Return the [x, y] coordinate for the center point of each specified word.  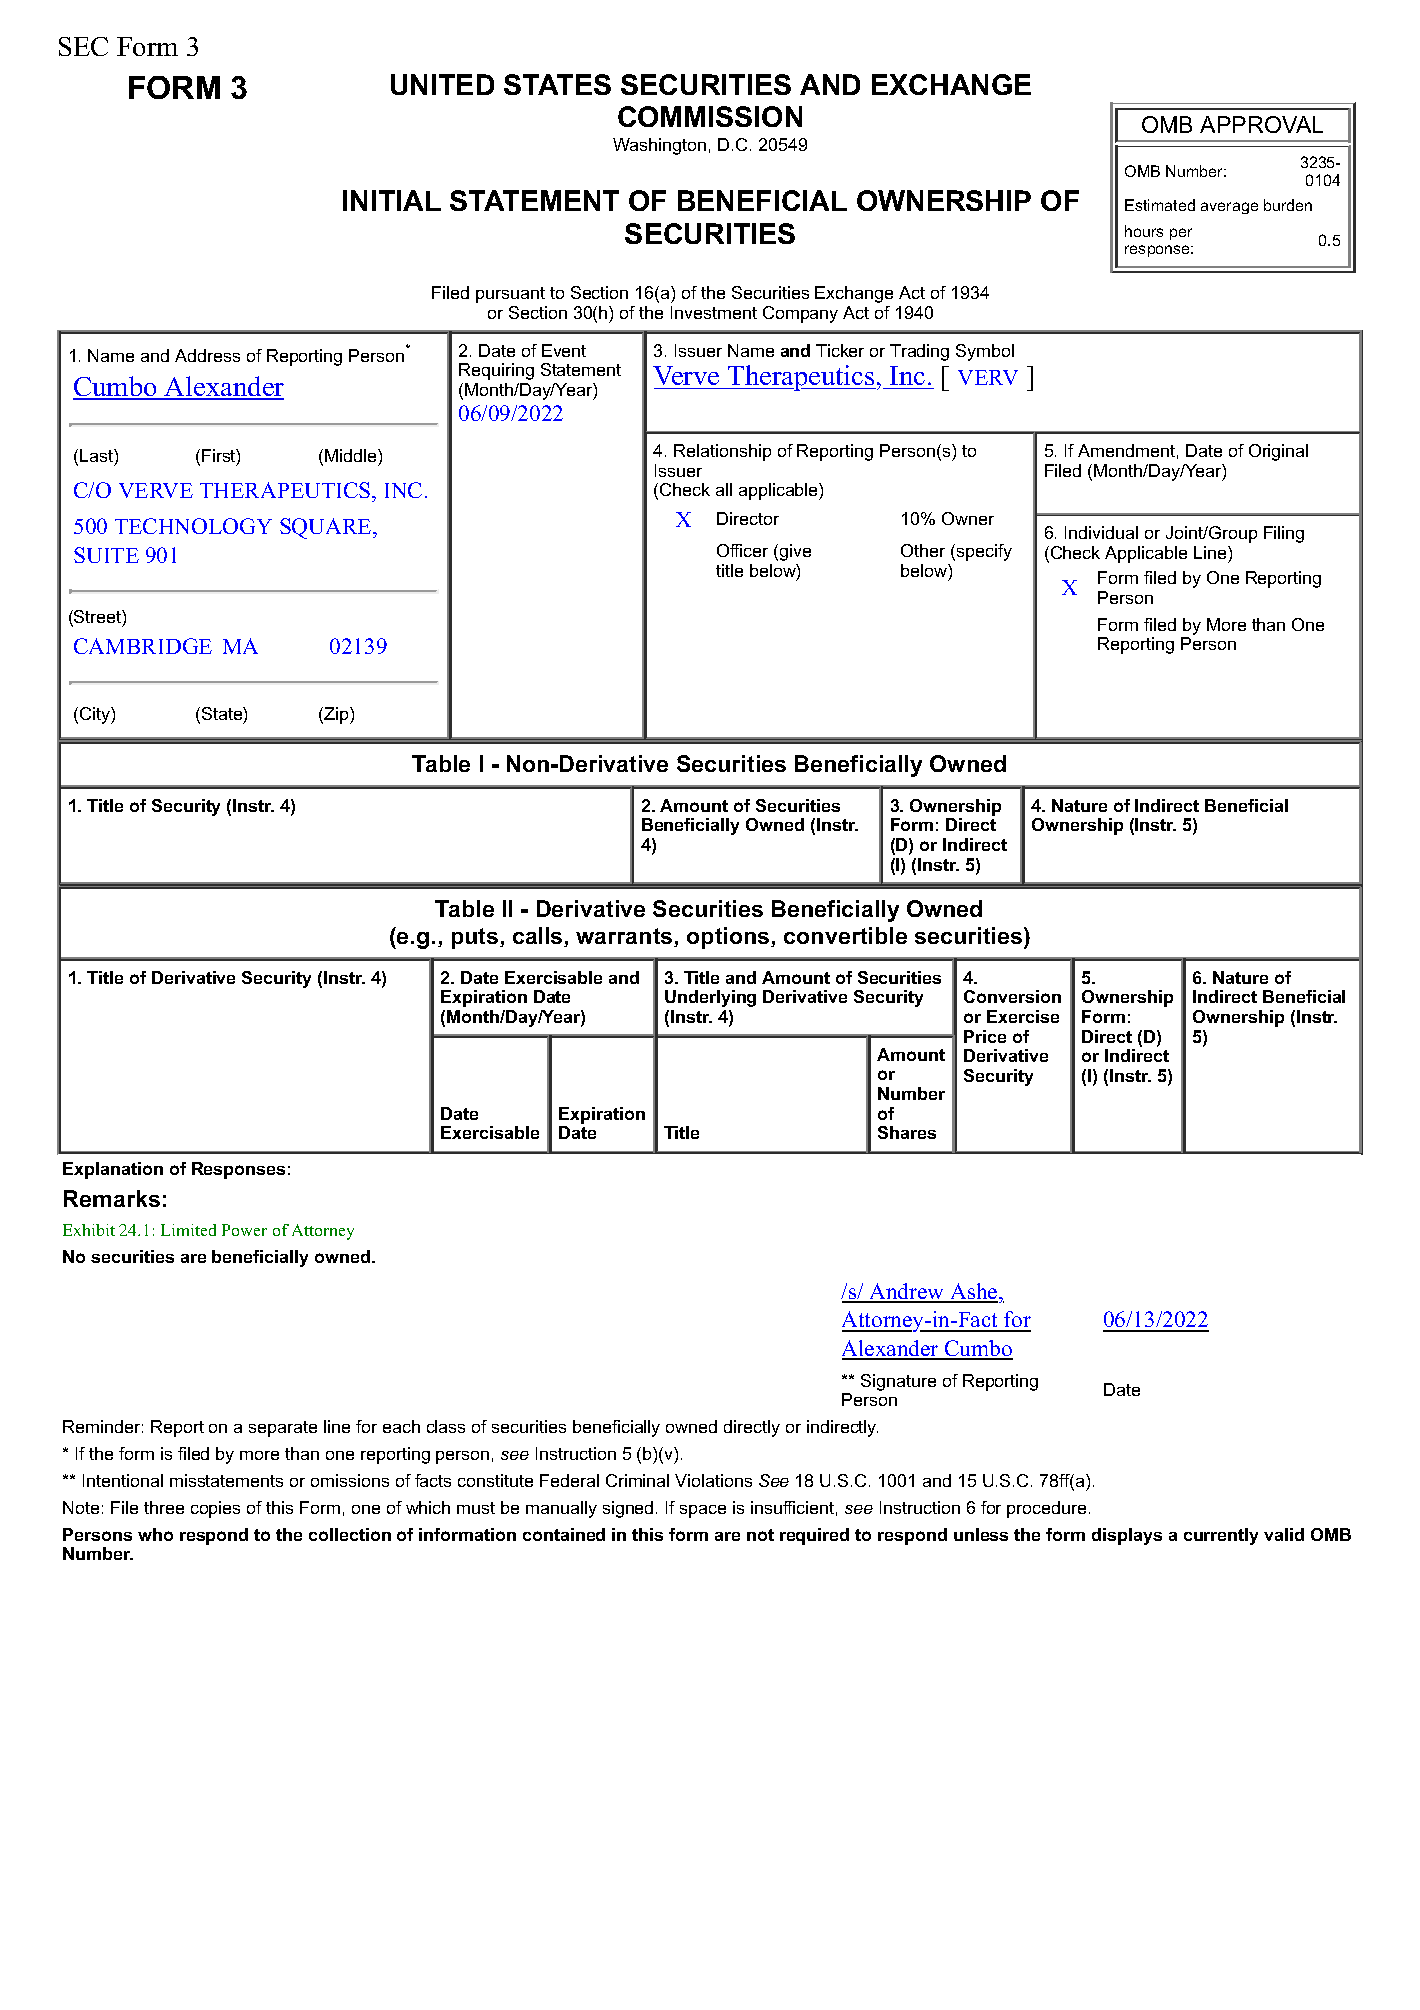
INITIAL [392, 200]
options [729, 938]
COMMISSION [710, 116]
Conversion [1012, 996]
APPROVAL [1261, 124]
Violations [713, 1480]
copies [215, 1509]
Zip [337, 715]
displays [1127, 1536]
